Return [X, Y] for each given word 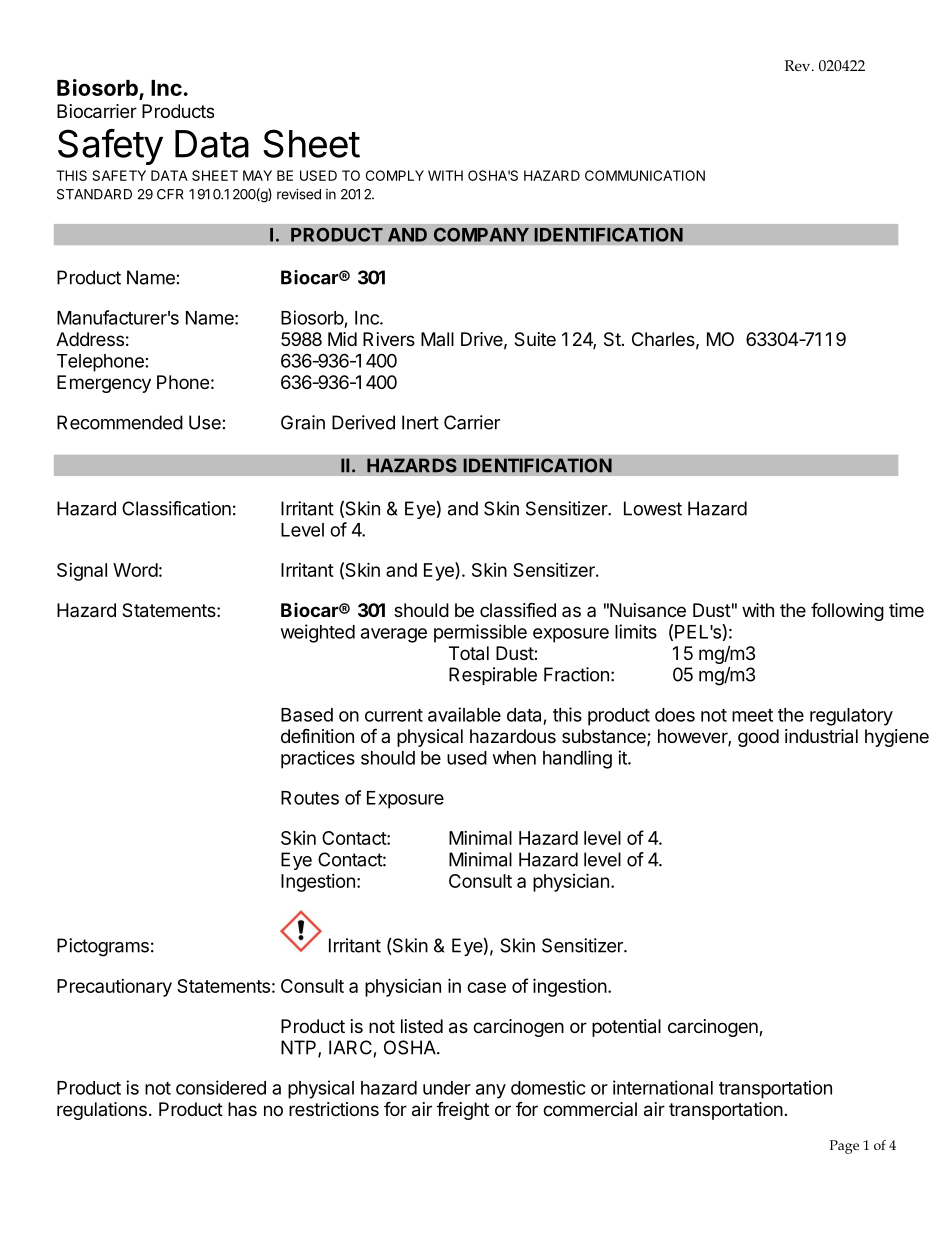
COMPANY [481, 234]
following [847, 611]
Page [844, 1147]
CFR [170, 194]
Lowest [653, 508]
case [486, 987]
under [447, 1088]
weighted [318, 633]
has [242, 1109]
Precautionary [114, 988]
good [758, 738]
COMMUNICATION [645, 175]
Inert [420, 422]
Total [469, 653]
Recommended [120, 422]
